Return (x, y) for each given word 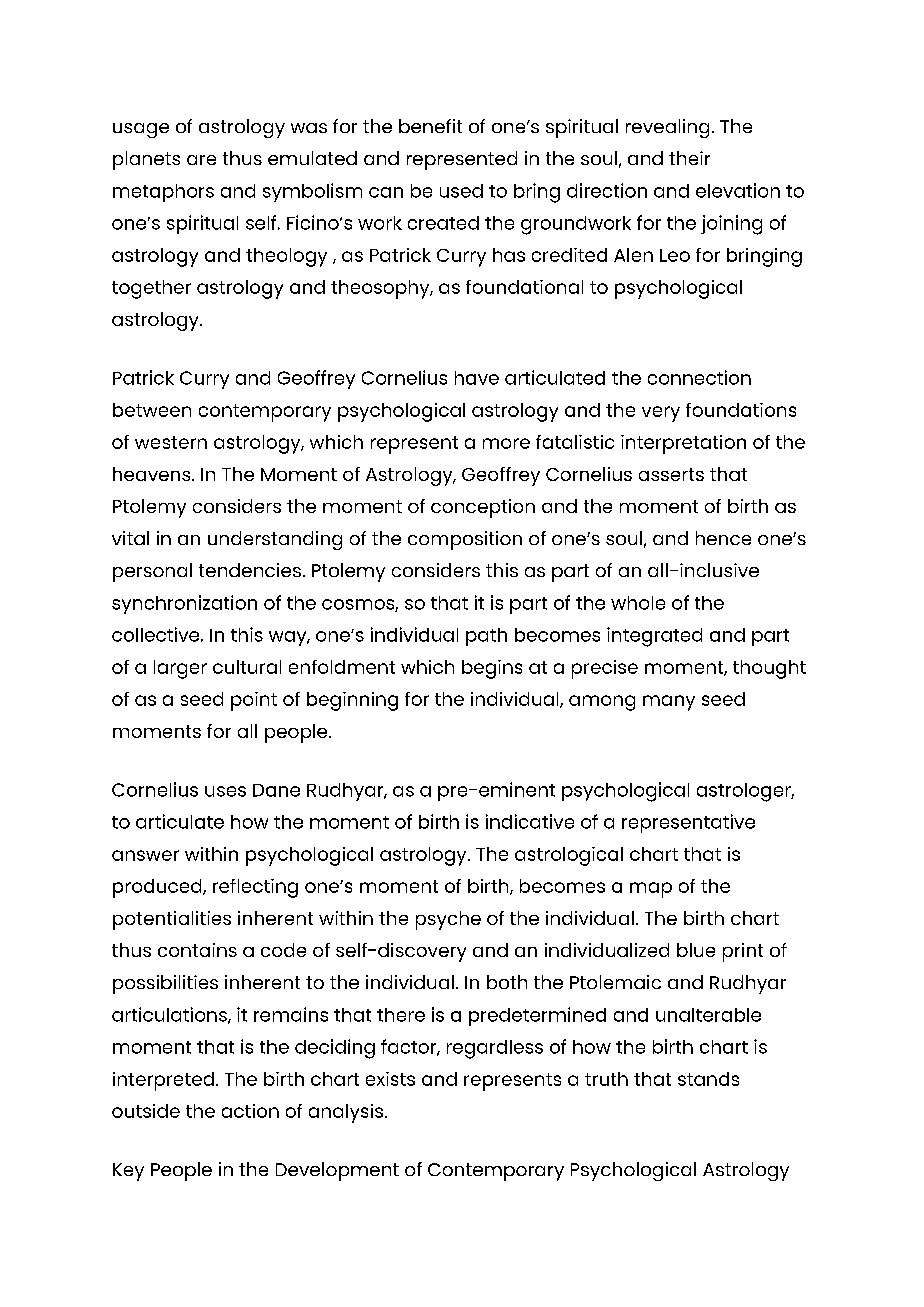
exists (390, 1079)
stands (708, 1079)
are (201, 160)
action (250, 1111)
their (689, 158)
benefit (430, 126)
